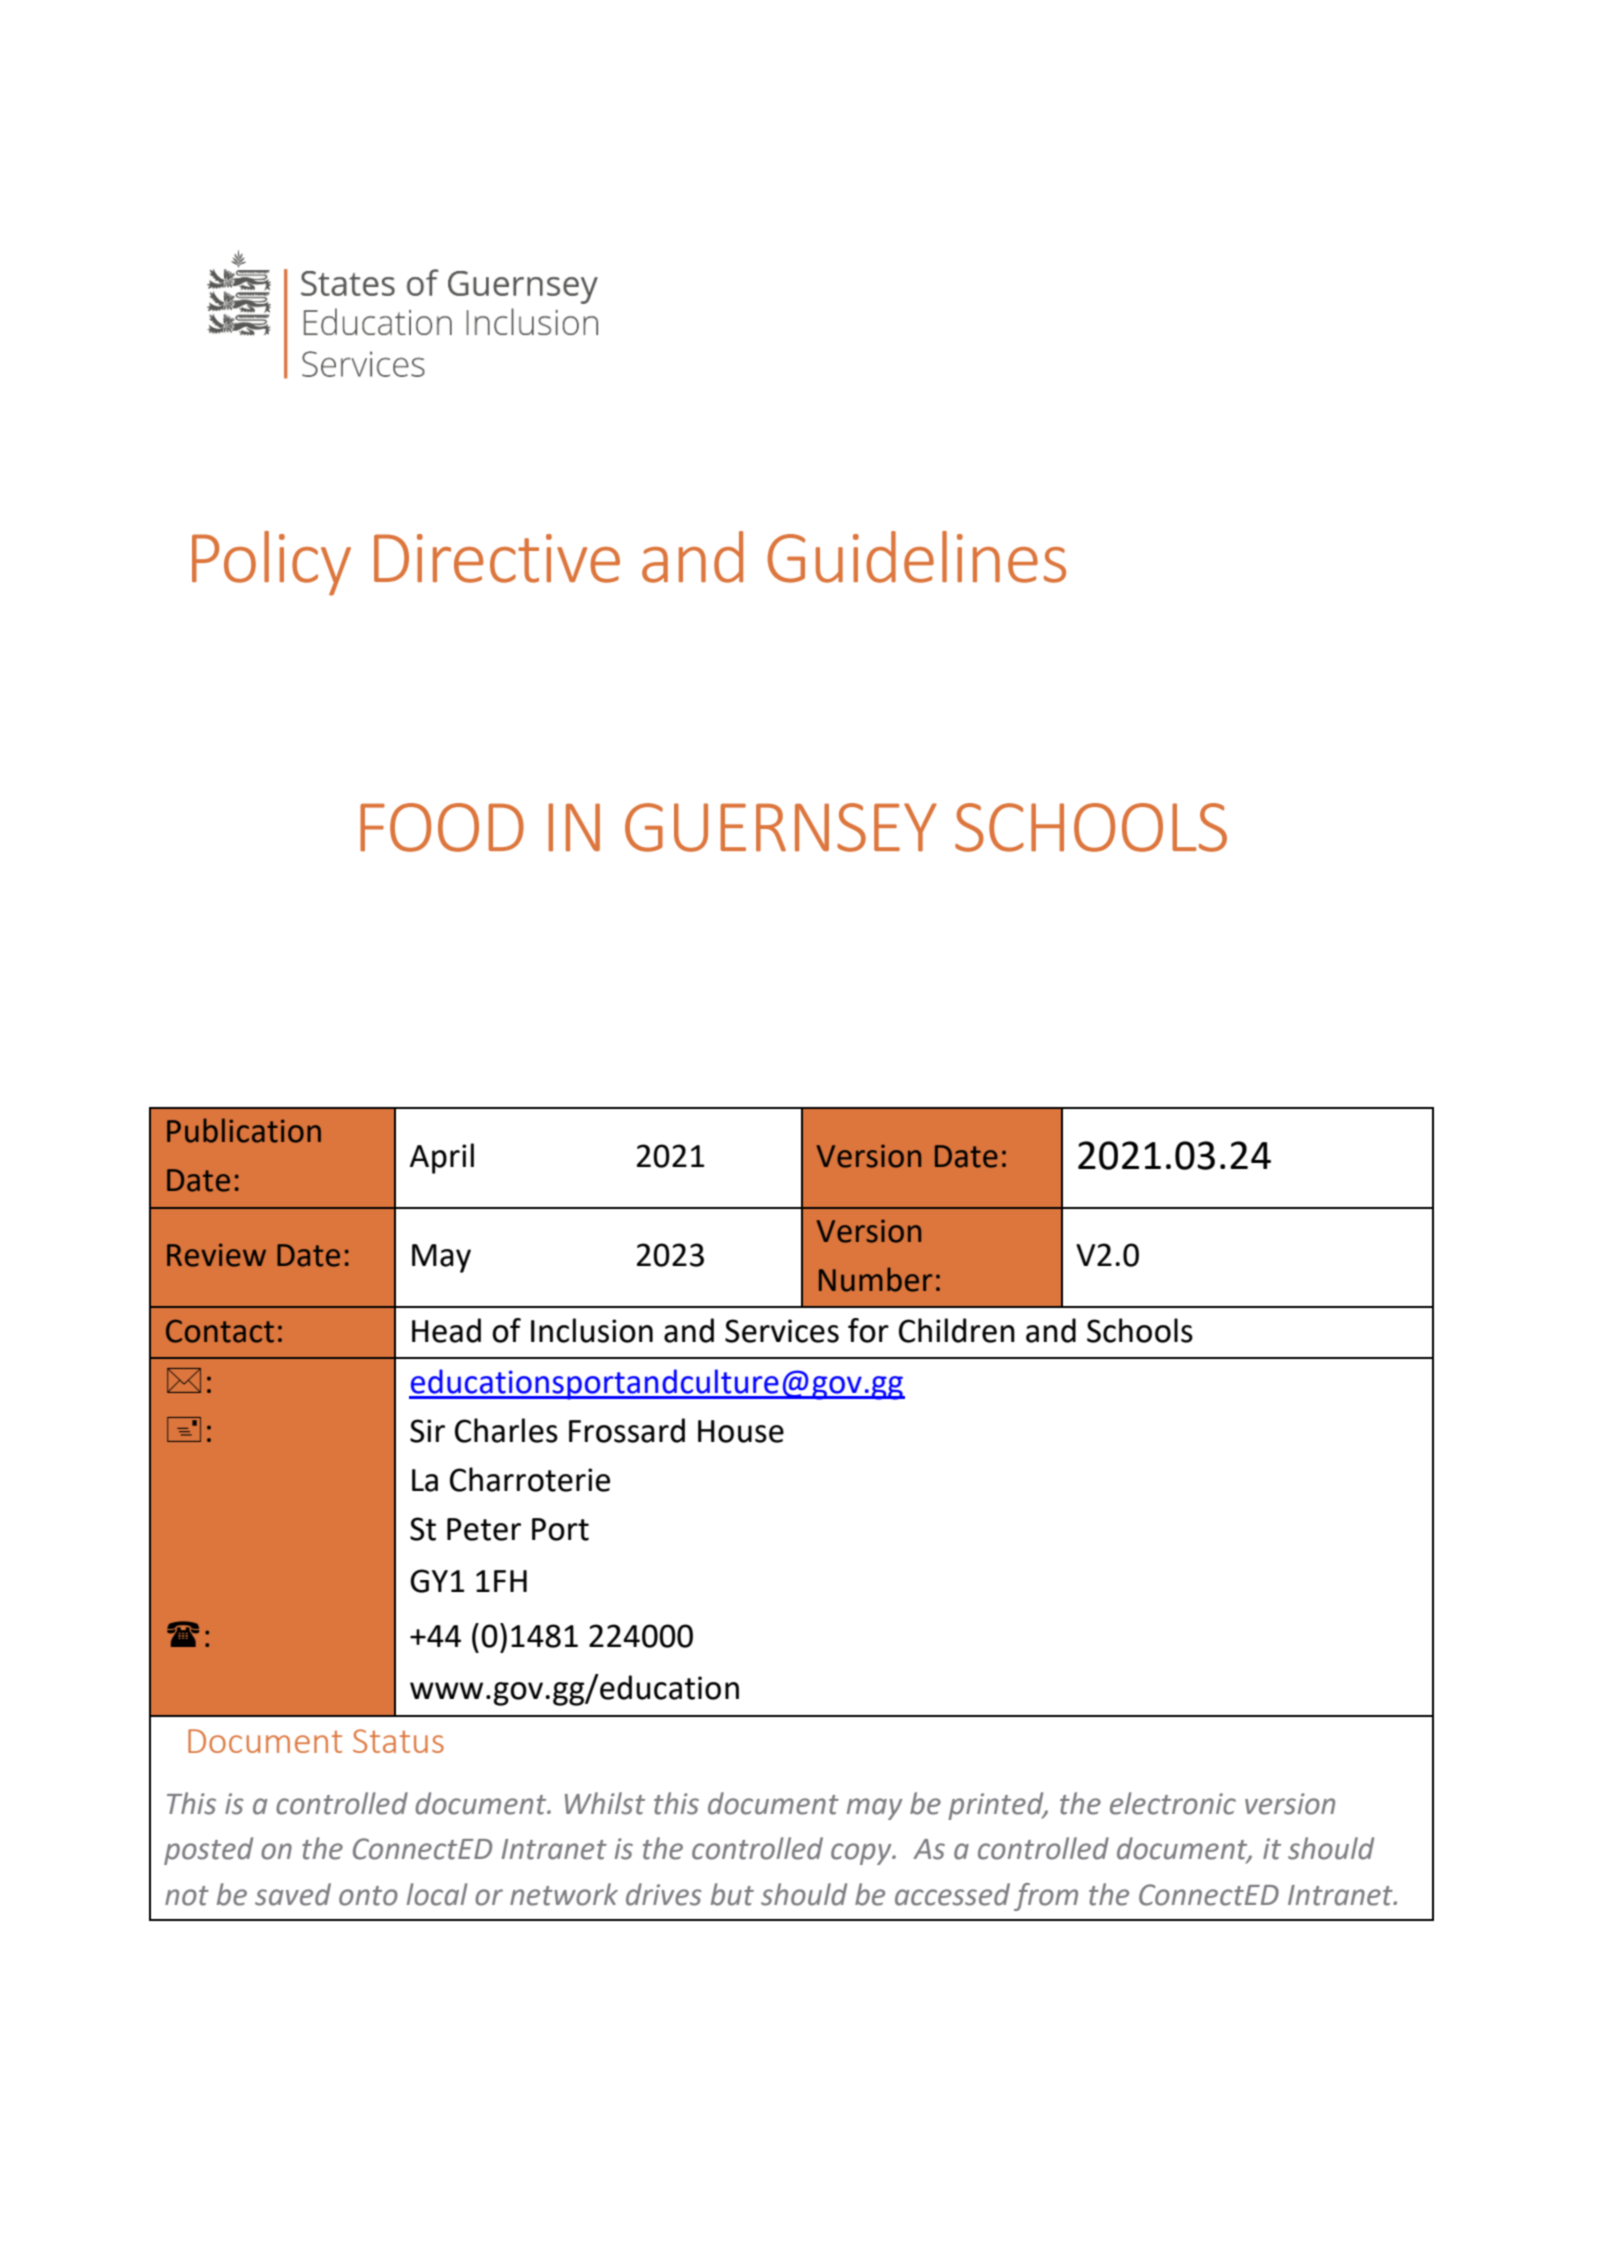 This screenshot has height=2267, width=1600. What do you see at coordinates (664, 1894) in the screenshot?
I see `drives` at bounding box center [664, 1894].
